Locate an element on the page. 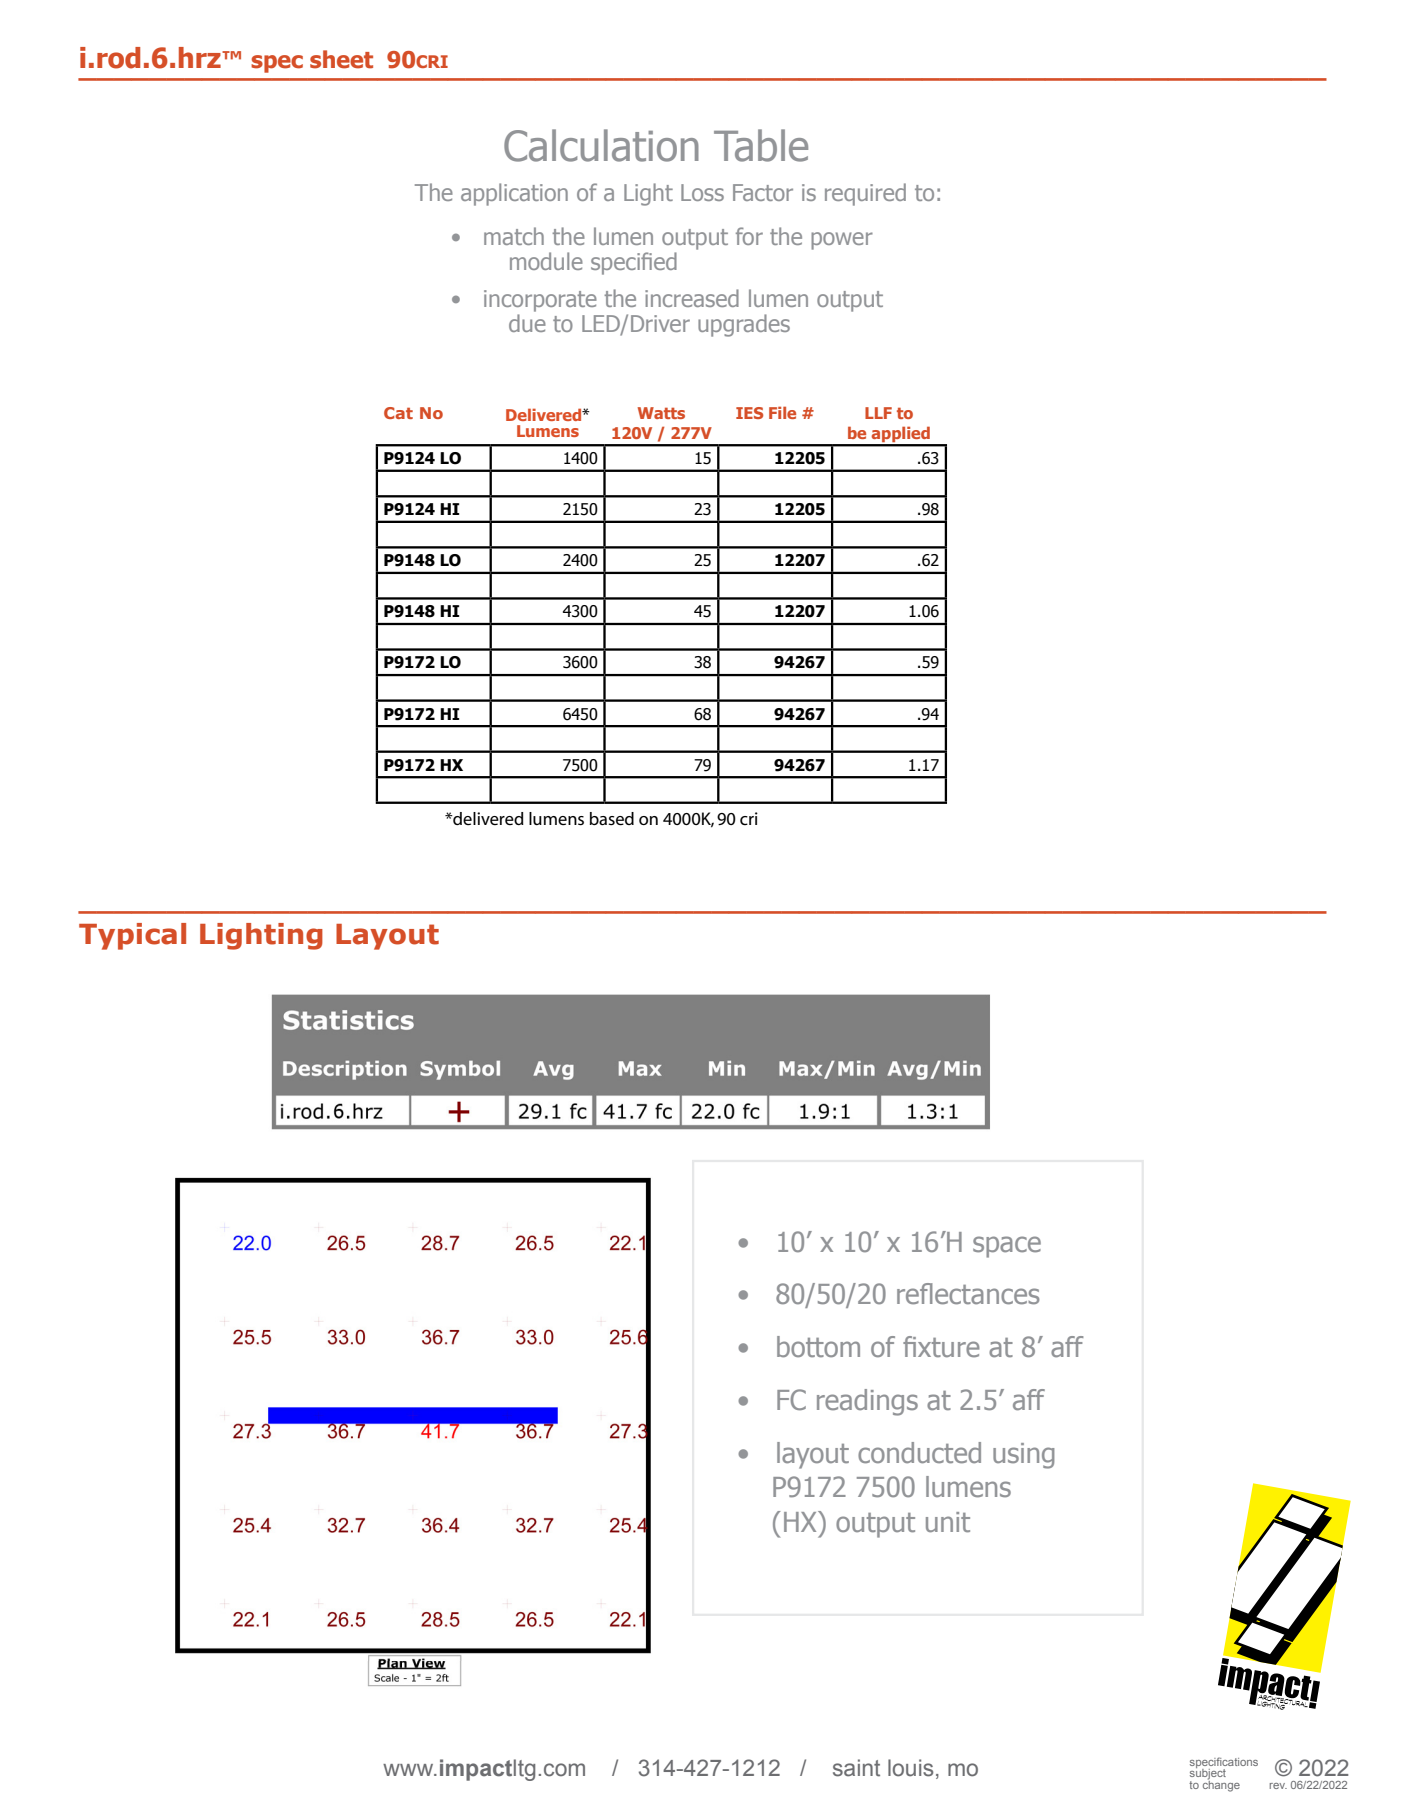  based is located at coordinates (612, 819).
